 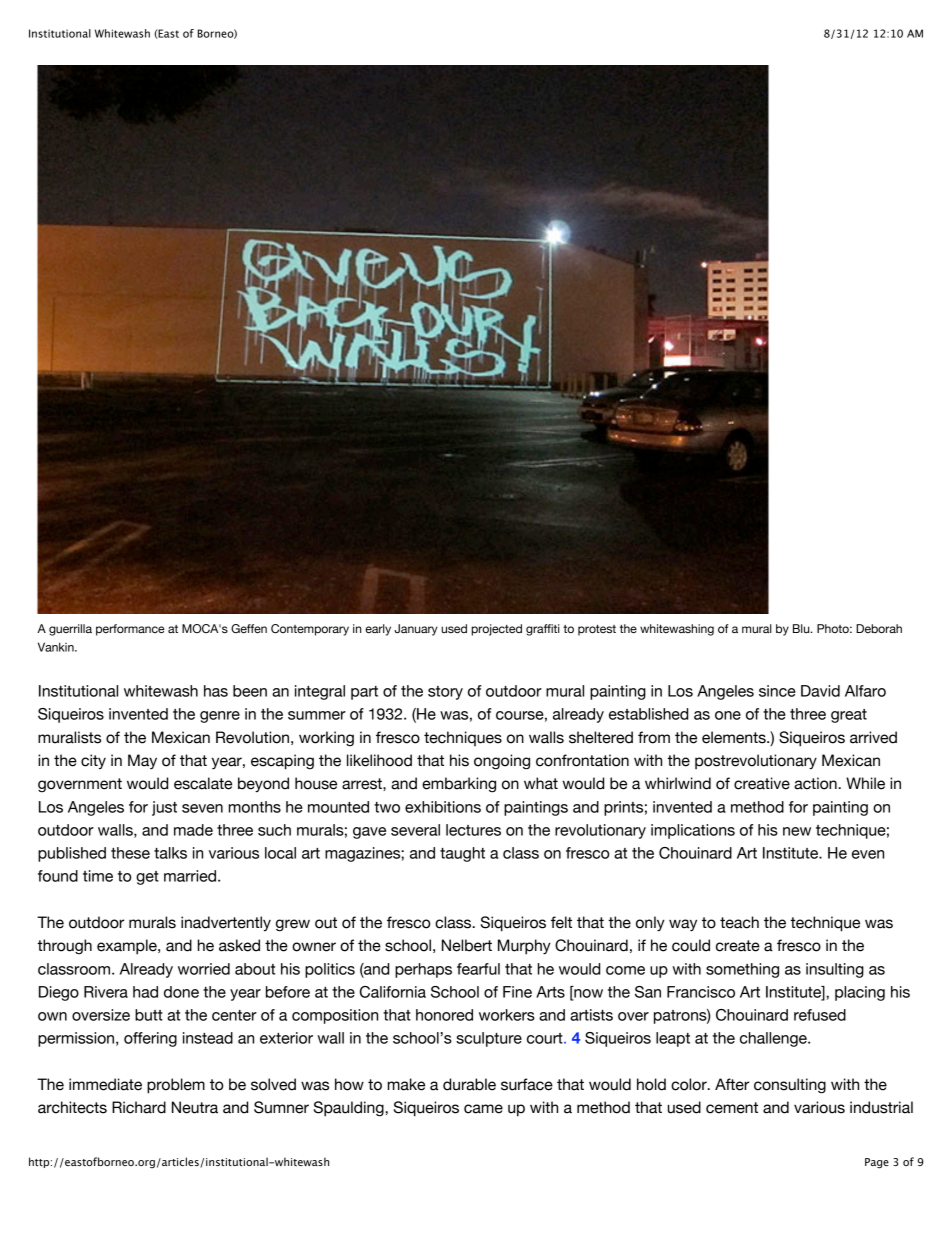 I want to click on sculpture, so click(x=489, y=1039).
